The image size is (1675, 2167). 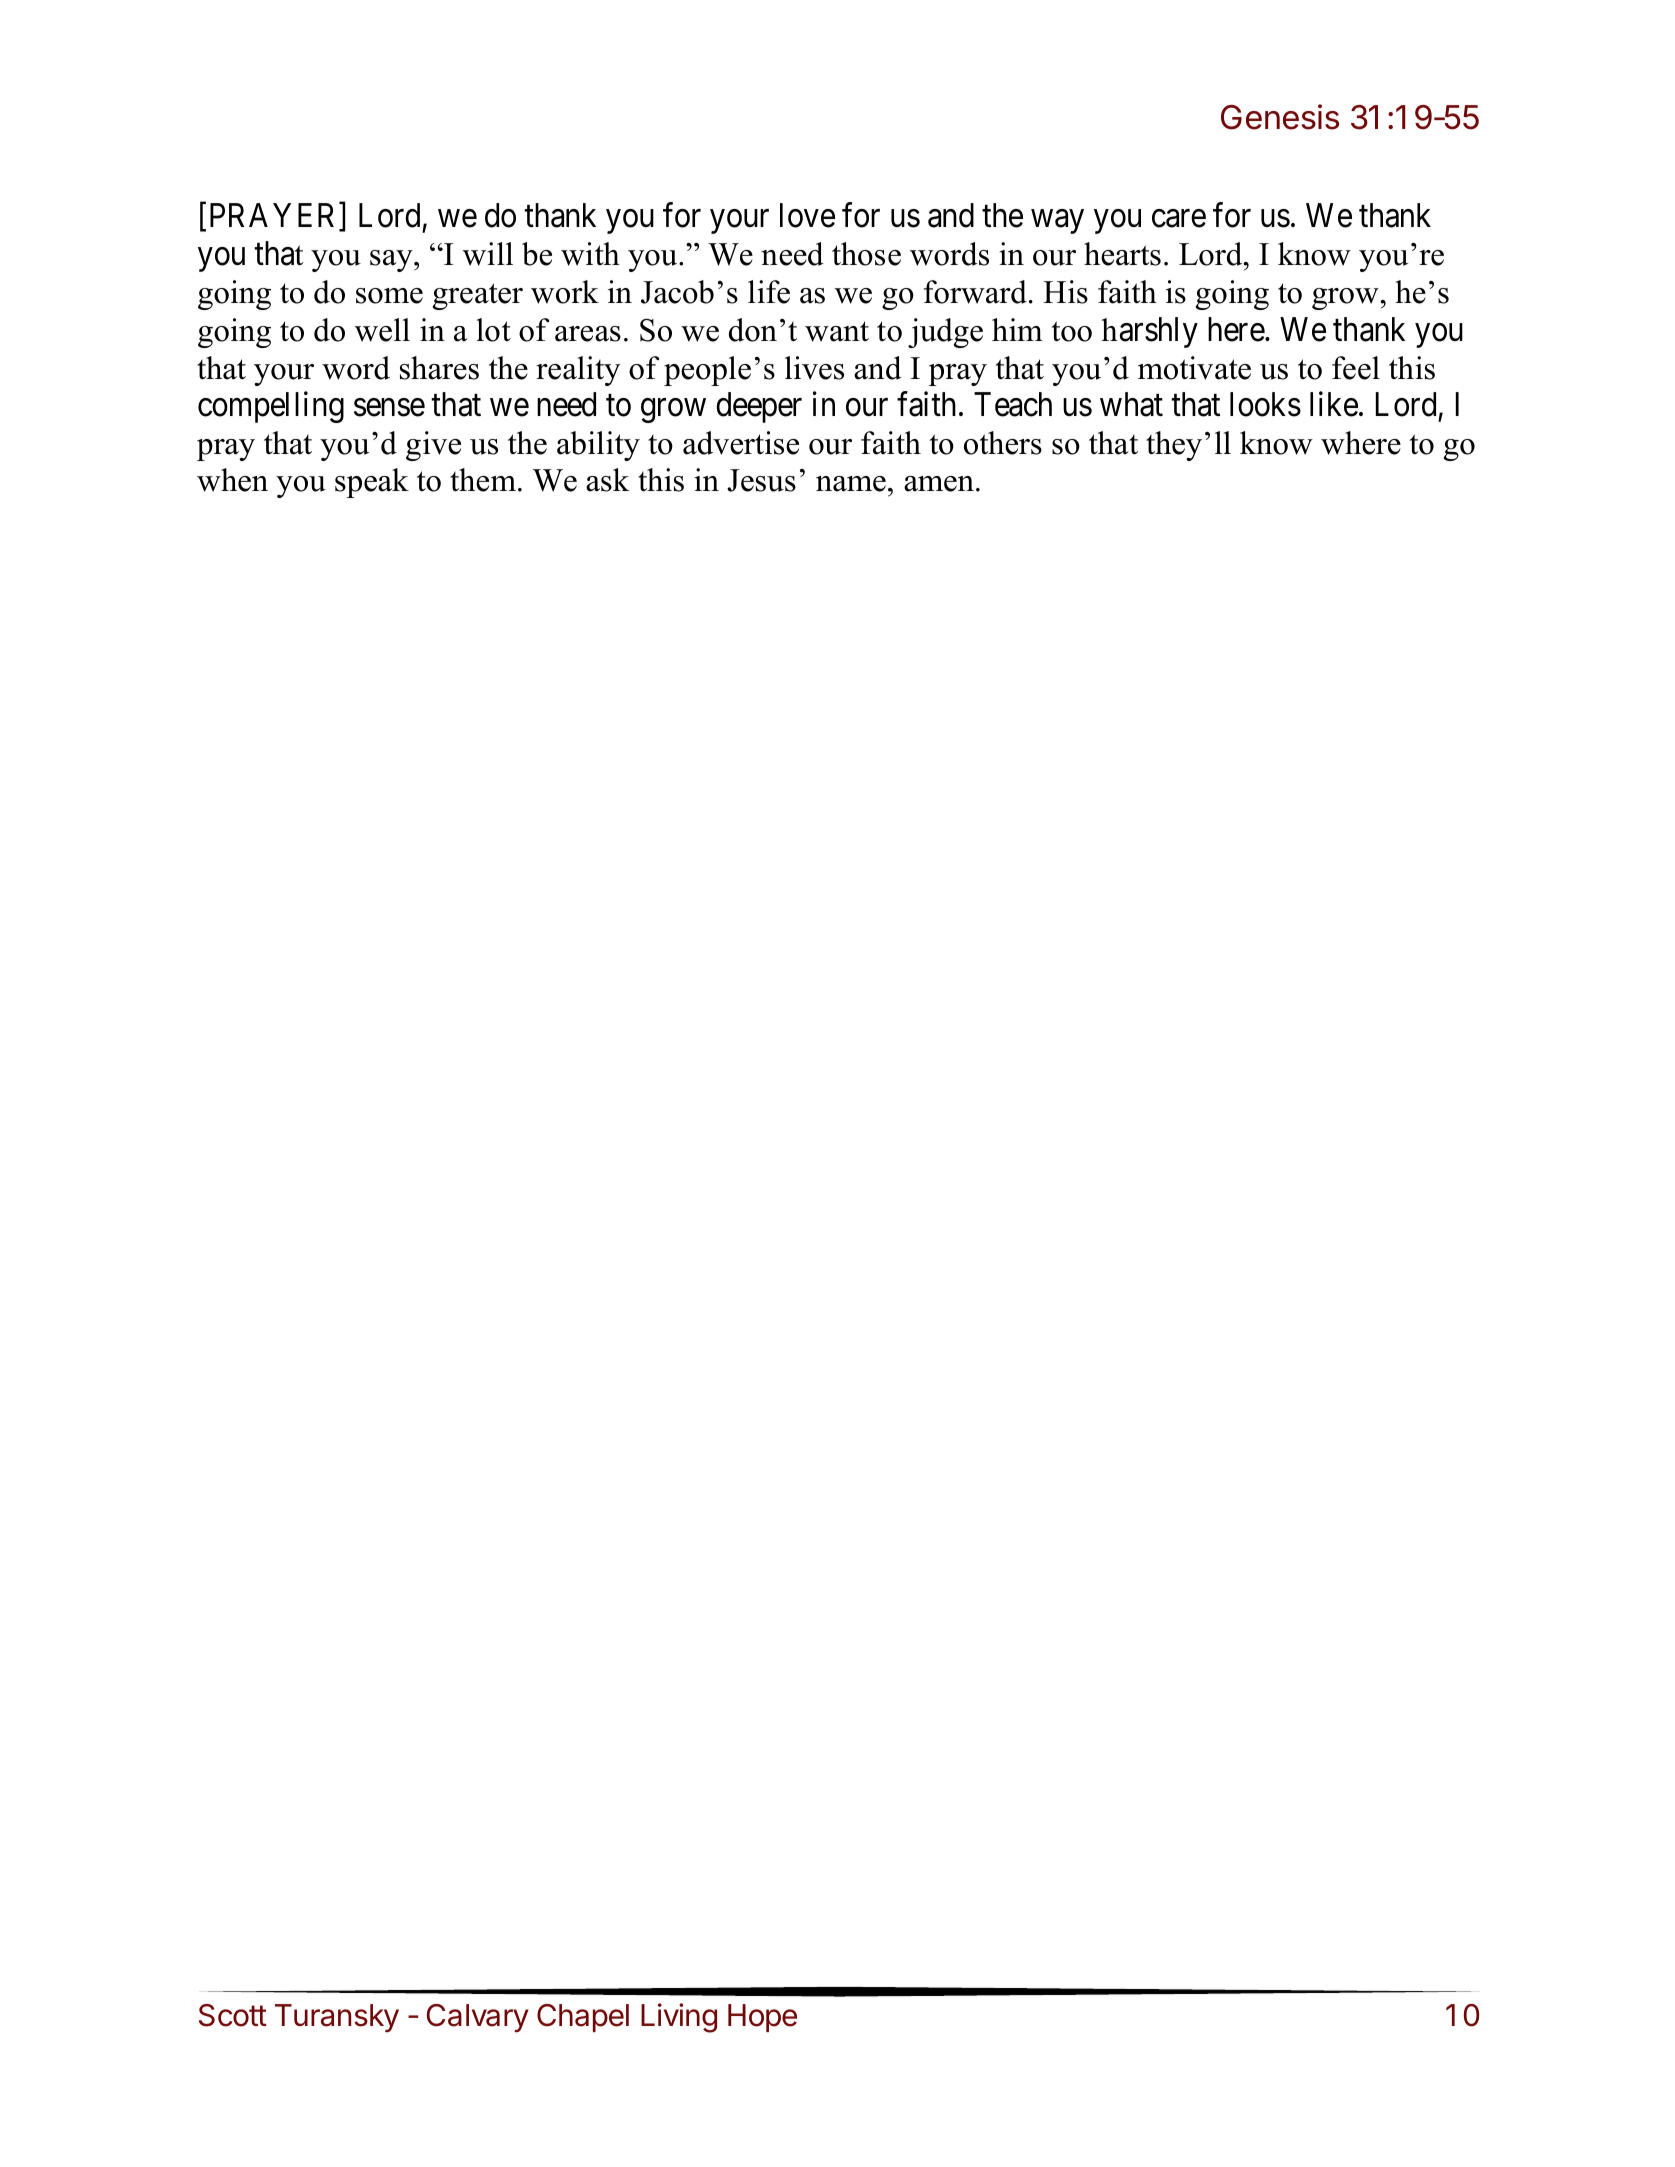 What do you see at coordinates (761, 480) in the document?
I see `Jesus` at bounding box center [761, 480].
